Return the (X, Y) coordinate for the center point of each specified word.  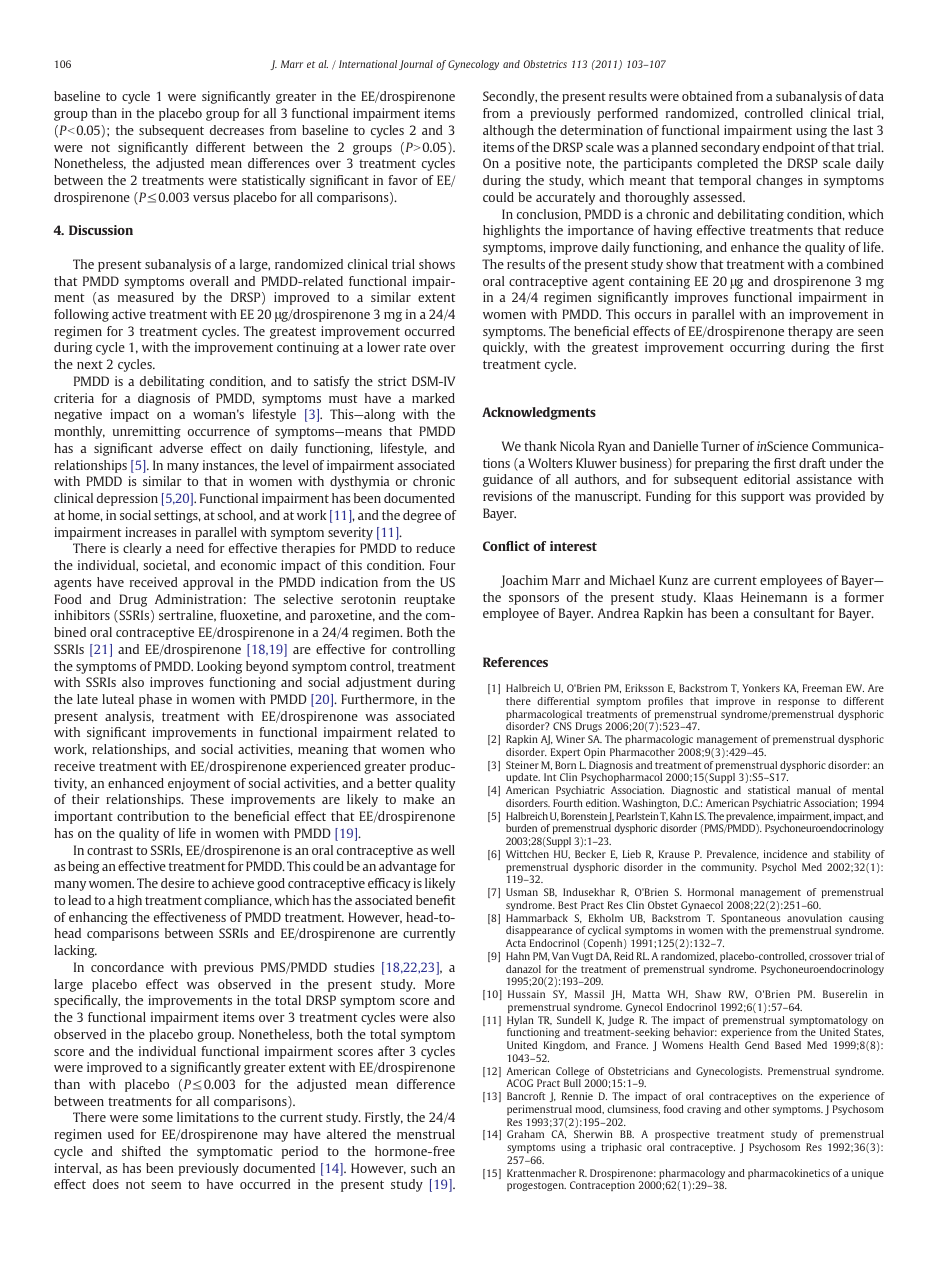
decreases (237, 130)
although (508, 131)
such (424, 1168)
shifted (141, 1151)
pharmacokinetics (789, 1174)
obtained (707, 96)
